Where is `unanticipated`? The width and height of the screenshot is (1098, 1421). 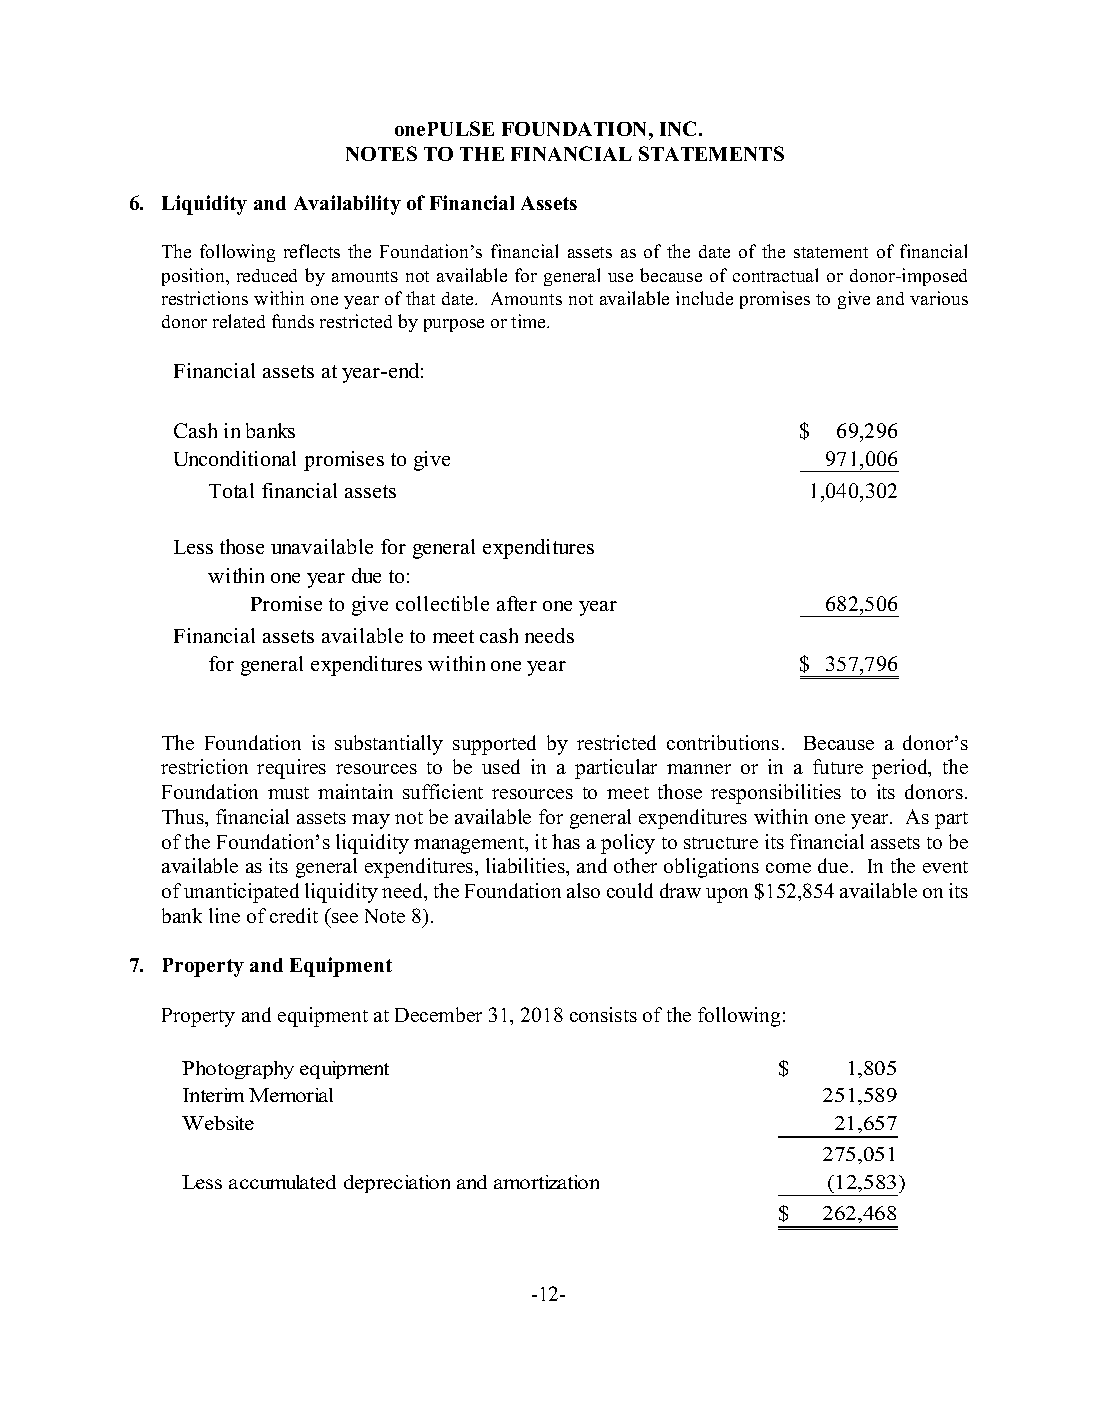 unanticipated is located at coordinates (241, 893).
